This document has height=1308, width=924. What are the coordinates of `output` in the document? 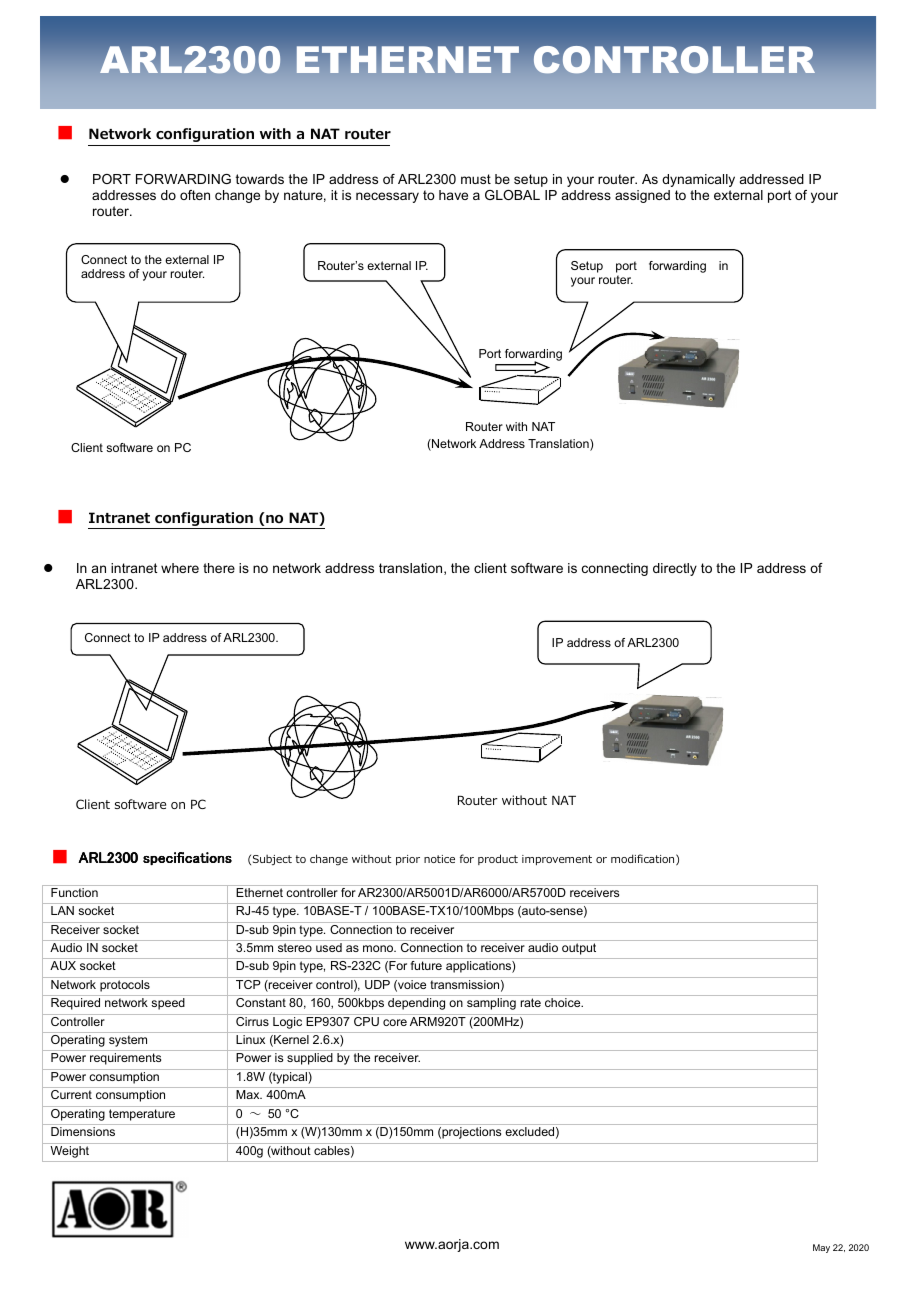 It's located at (579, 949).
